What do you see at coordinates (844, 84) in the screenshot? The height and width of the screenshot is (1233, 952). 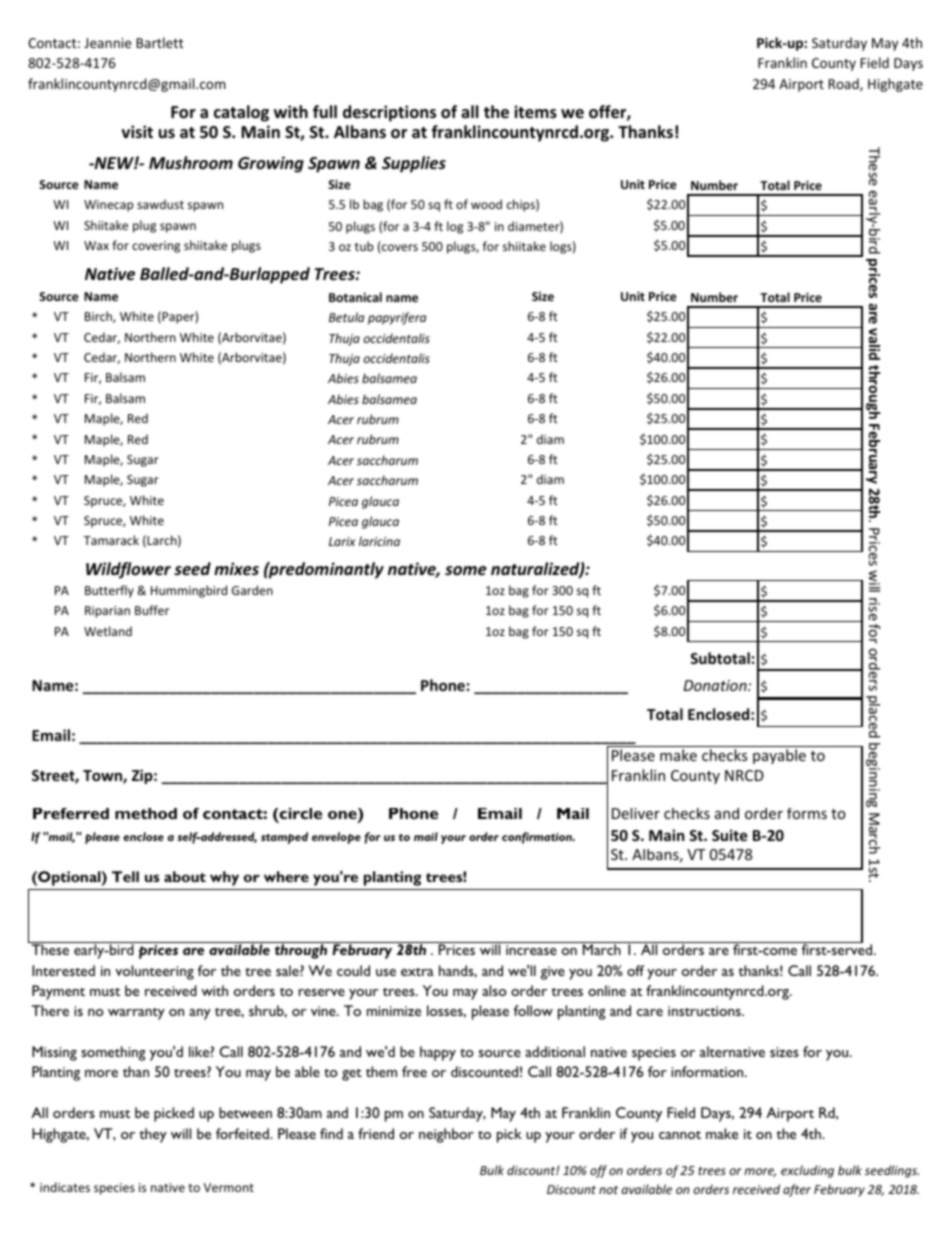 I see `Road` at bounding box center [844, 84].
